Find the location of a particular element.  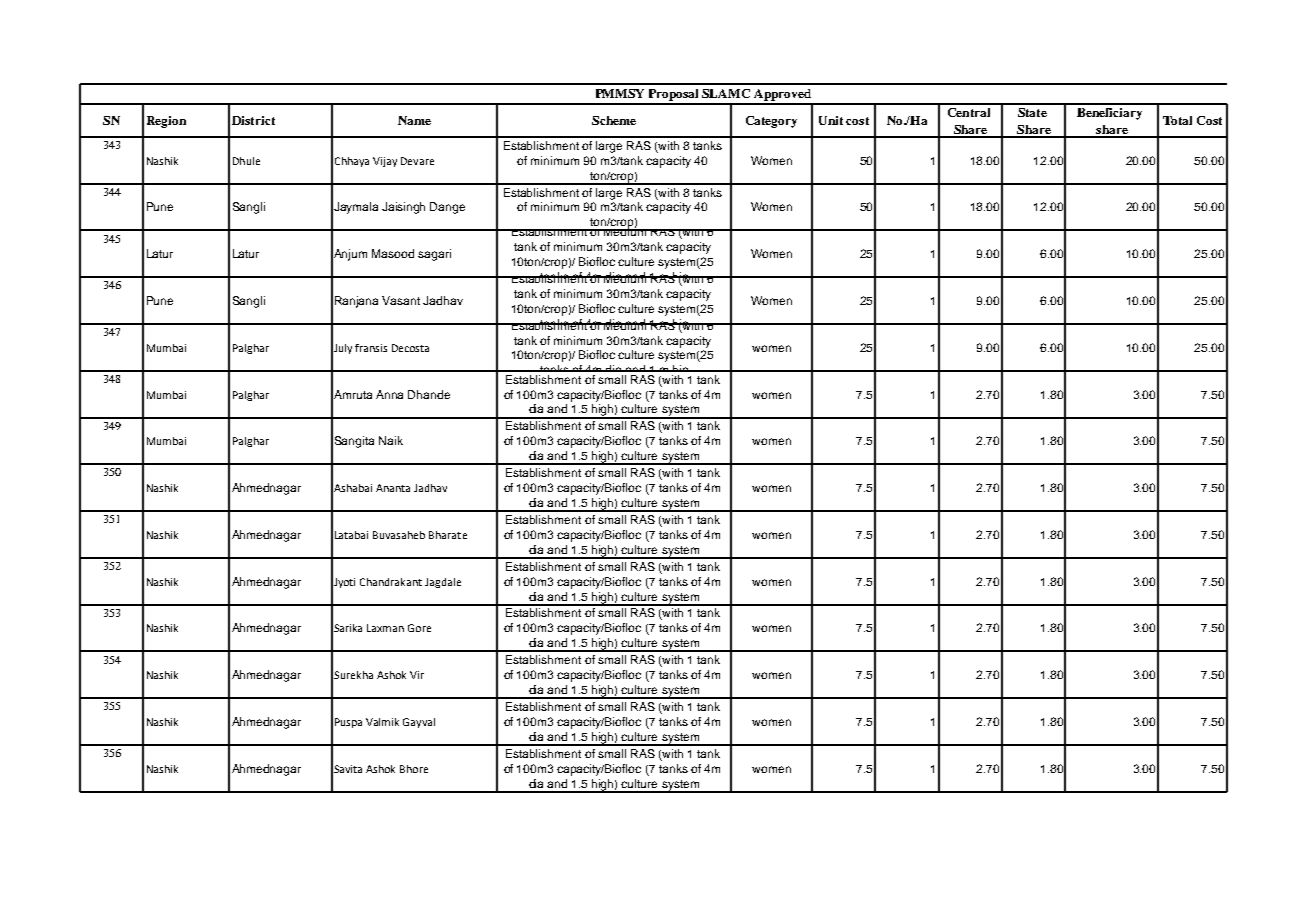

Total is located at coordinates (1177, 120).
